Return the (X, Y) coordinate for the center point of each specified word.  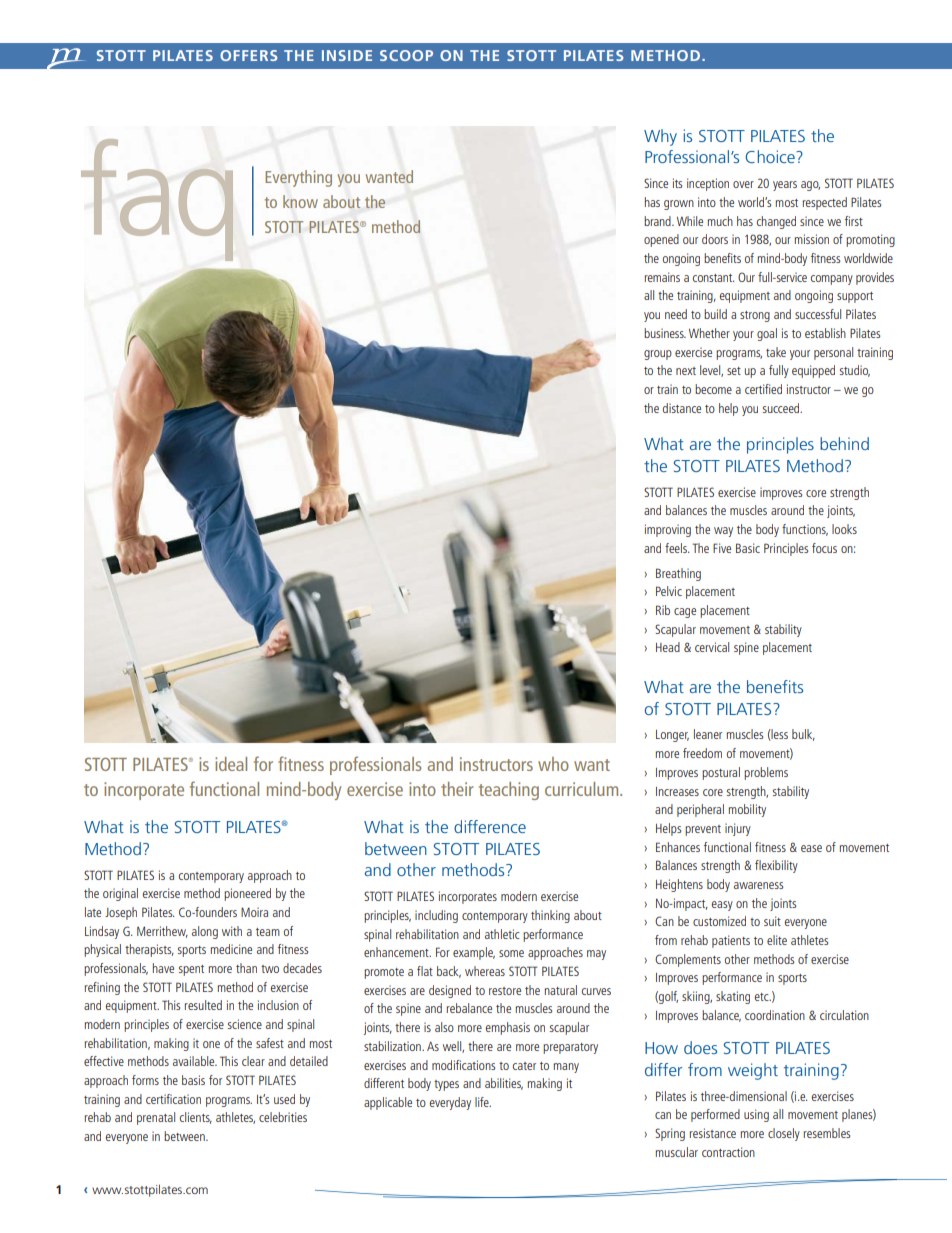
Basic (748, 548)
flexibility (776, 866)
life (483, 1102)
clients (196, 1118)
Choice (771, 156)
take (776, 352)
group (658, 355)
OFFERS (249, 55)
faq (157, 200)
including (436, 916)
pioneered (247, 894)
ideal (231, 764)
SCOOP (406, 55)
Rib (663, 610)
